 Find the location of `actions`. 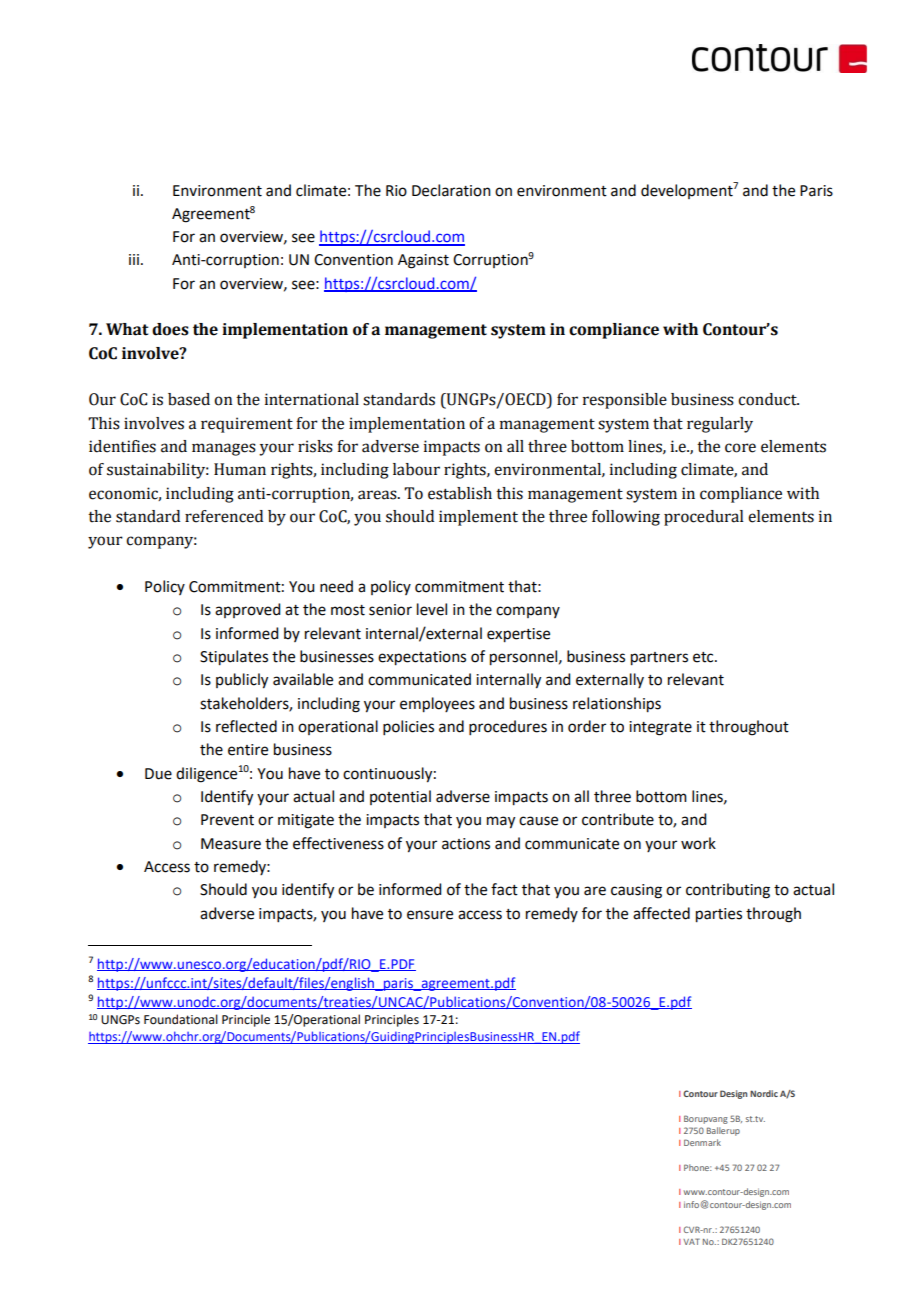

actions is located at coordinates (466, 844).
